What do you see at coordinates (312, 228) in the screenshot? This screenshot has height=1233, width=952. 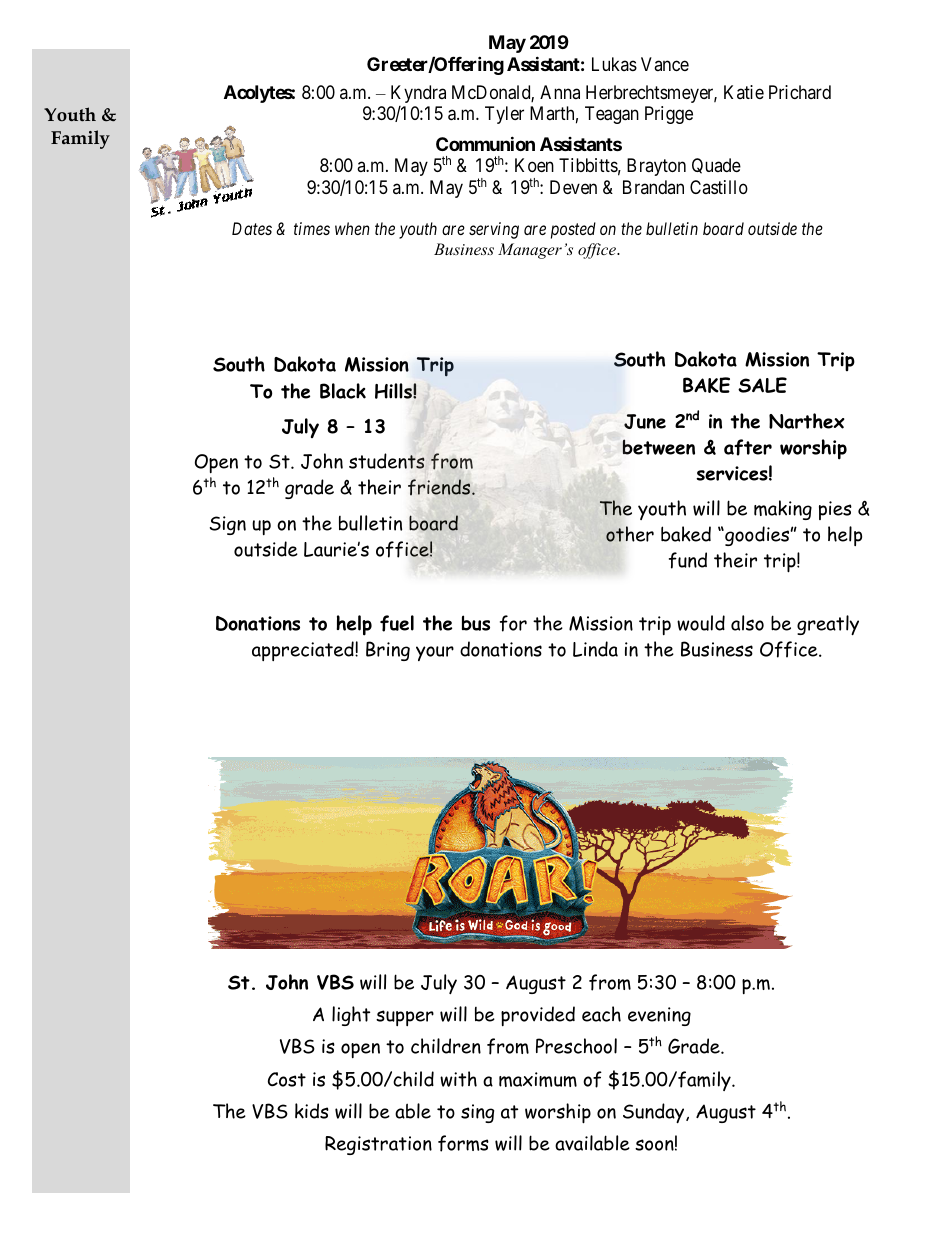 I see `times` at bounding box center [312, 228].
